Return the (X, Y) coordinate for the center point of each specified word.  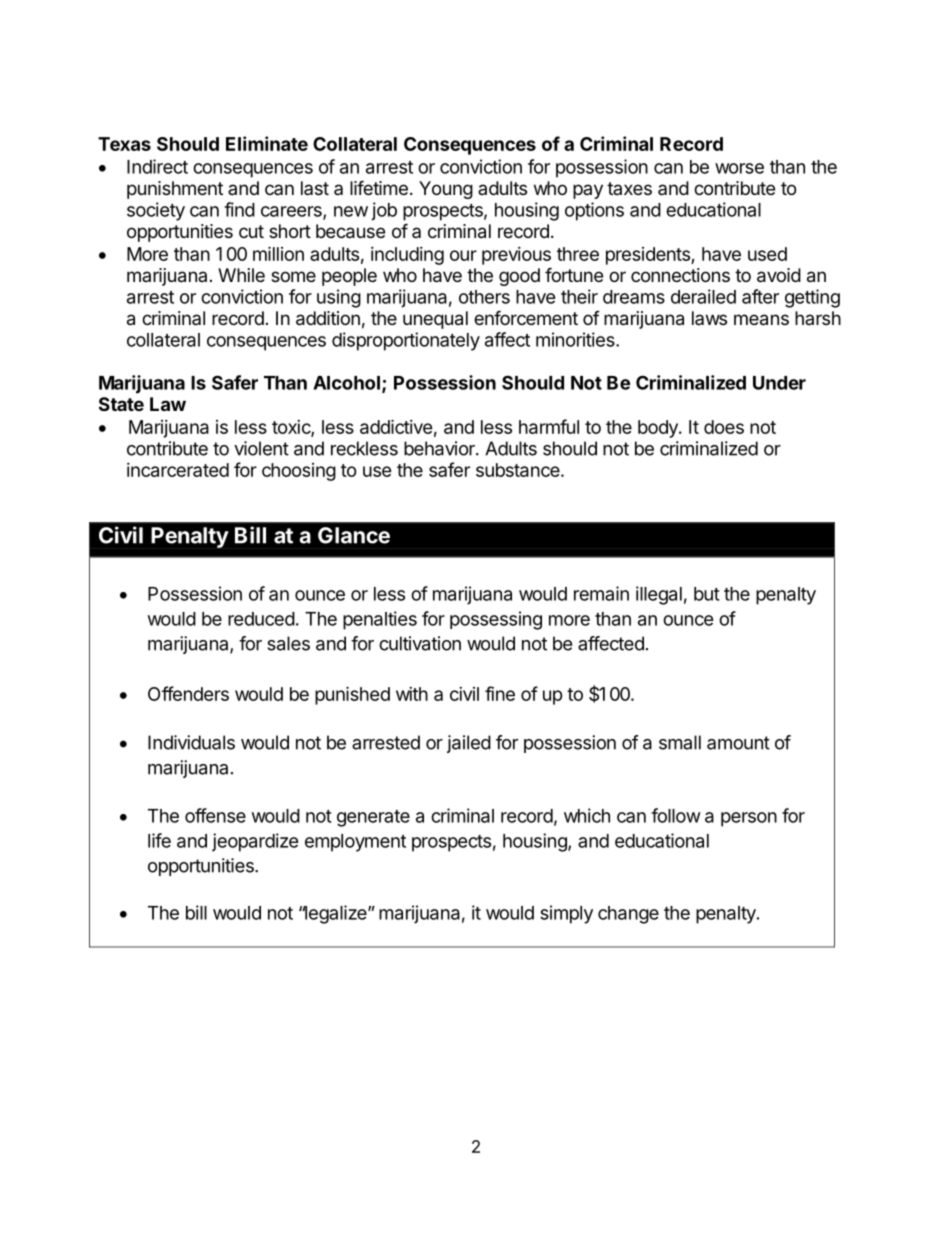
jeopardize (255, 842)
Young (446, 190)
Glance (354, 535)
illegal (659, 595)
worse (739, 168)
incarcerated (178, 470)
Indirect (157, 166)
